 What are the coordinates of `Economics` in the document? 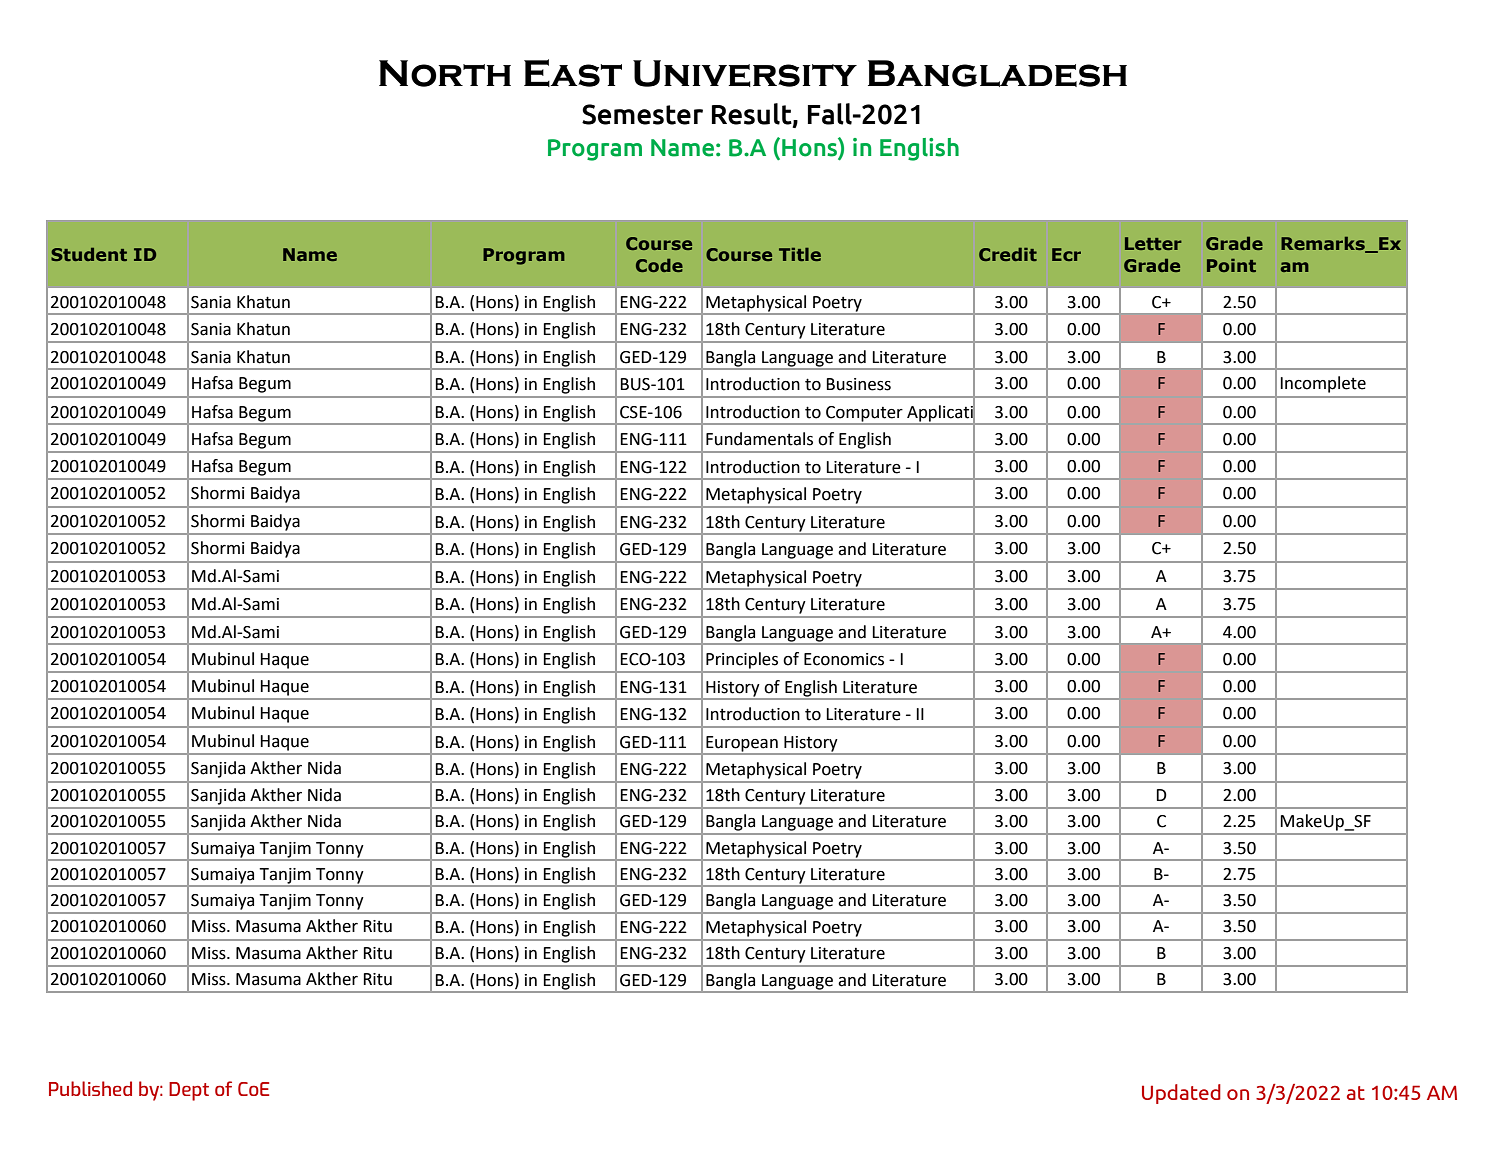 It's located at (844, 659).
